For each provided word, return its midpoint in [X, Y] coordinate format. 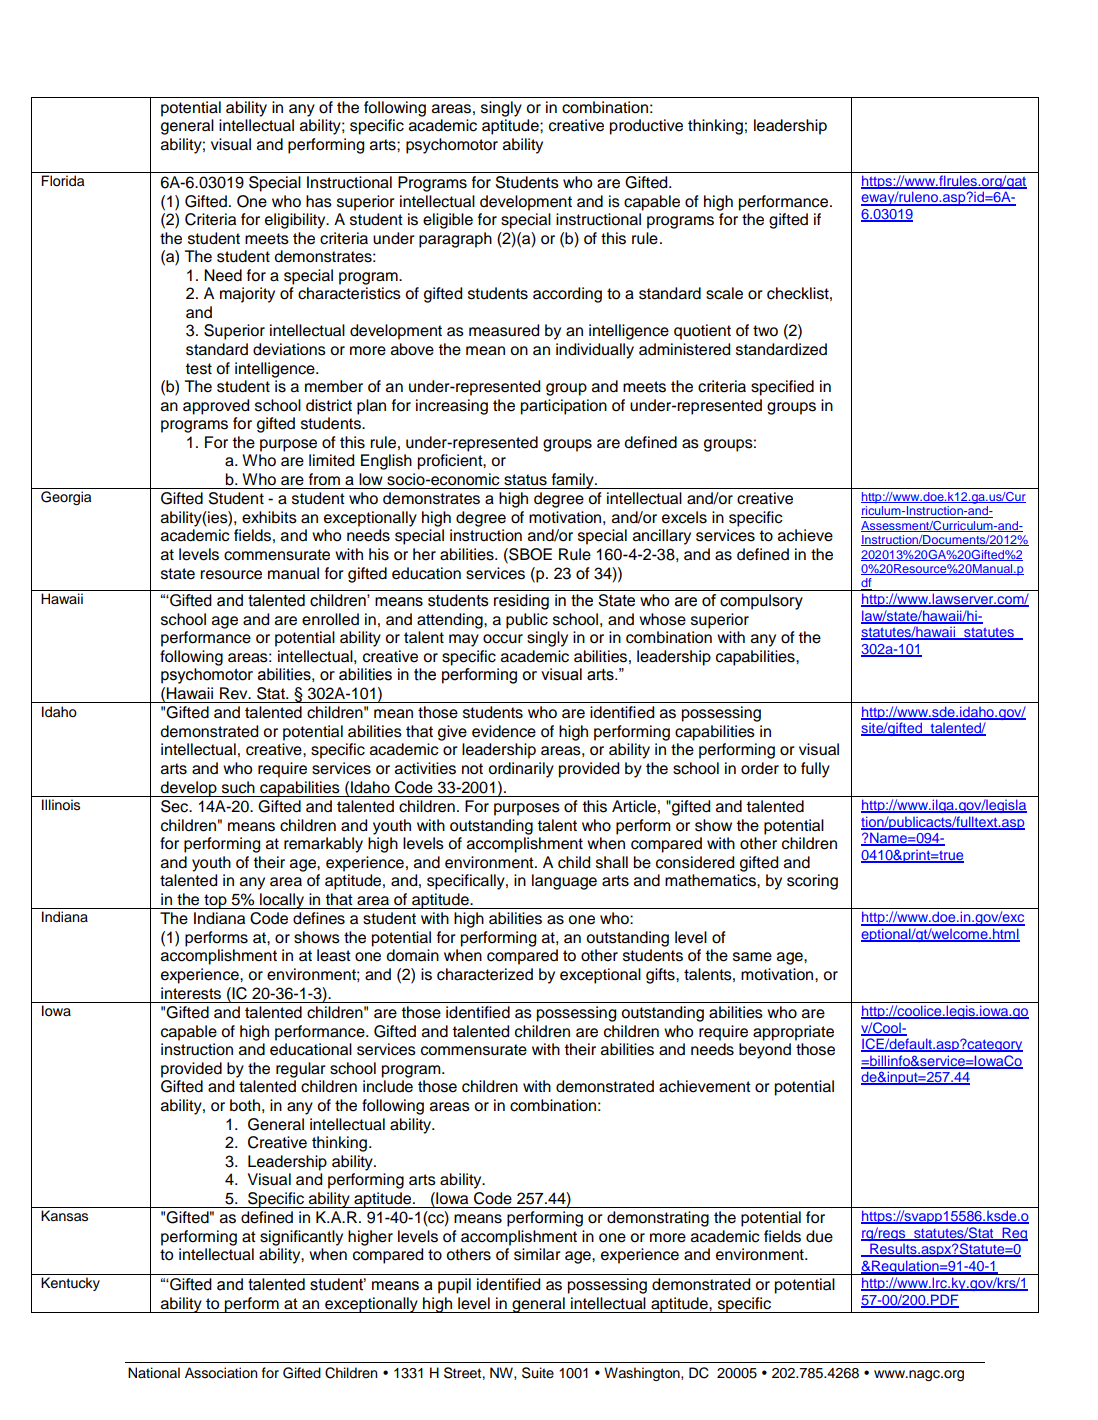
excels [684, 517]
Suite [538, 1373]
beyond [765, 1051]
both [245, 1105]
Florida [62, 181]
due [819, 1236]
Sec [176, 806]
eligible [448, 221]
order [760, 768]
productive [646, 127]
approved [216, 407]
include [388, 1086]
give [452, 733]
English [386, 462]
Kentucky [70, 1284]
